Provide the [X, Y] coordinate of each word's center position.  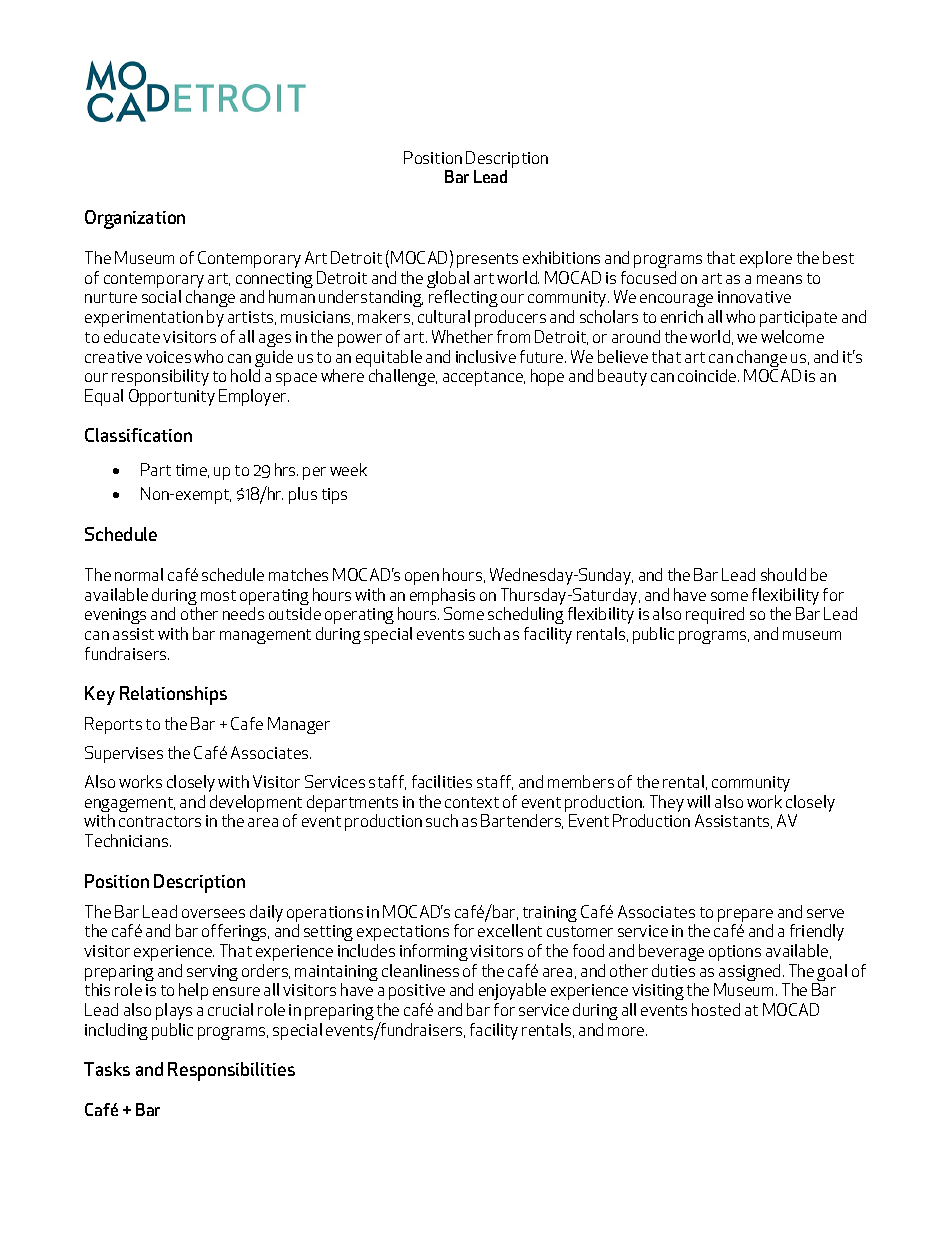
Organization [135, 219]
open [422, 578]
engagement [130, 806]
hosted [716, 1009]
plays [174, 1011]
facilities [442, 781]
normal [139, 574]
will [698, 801]
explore [766, 259]
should [783, 574]
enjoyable [512, 993]
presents [487, 260]
